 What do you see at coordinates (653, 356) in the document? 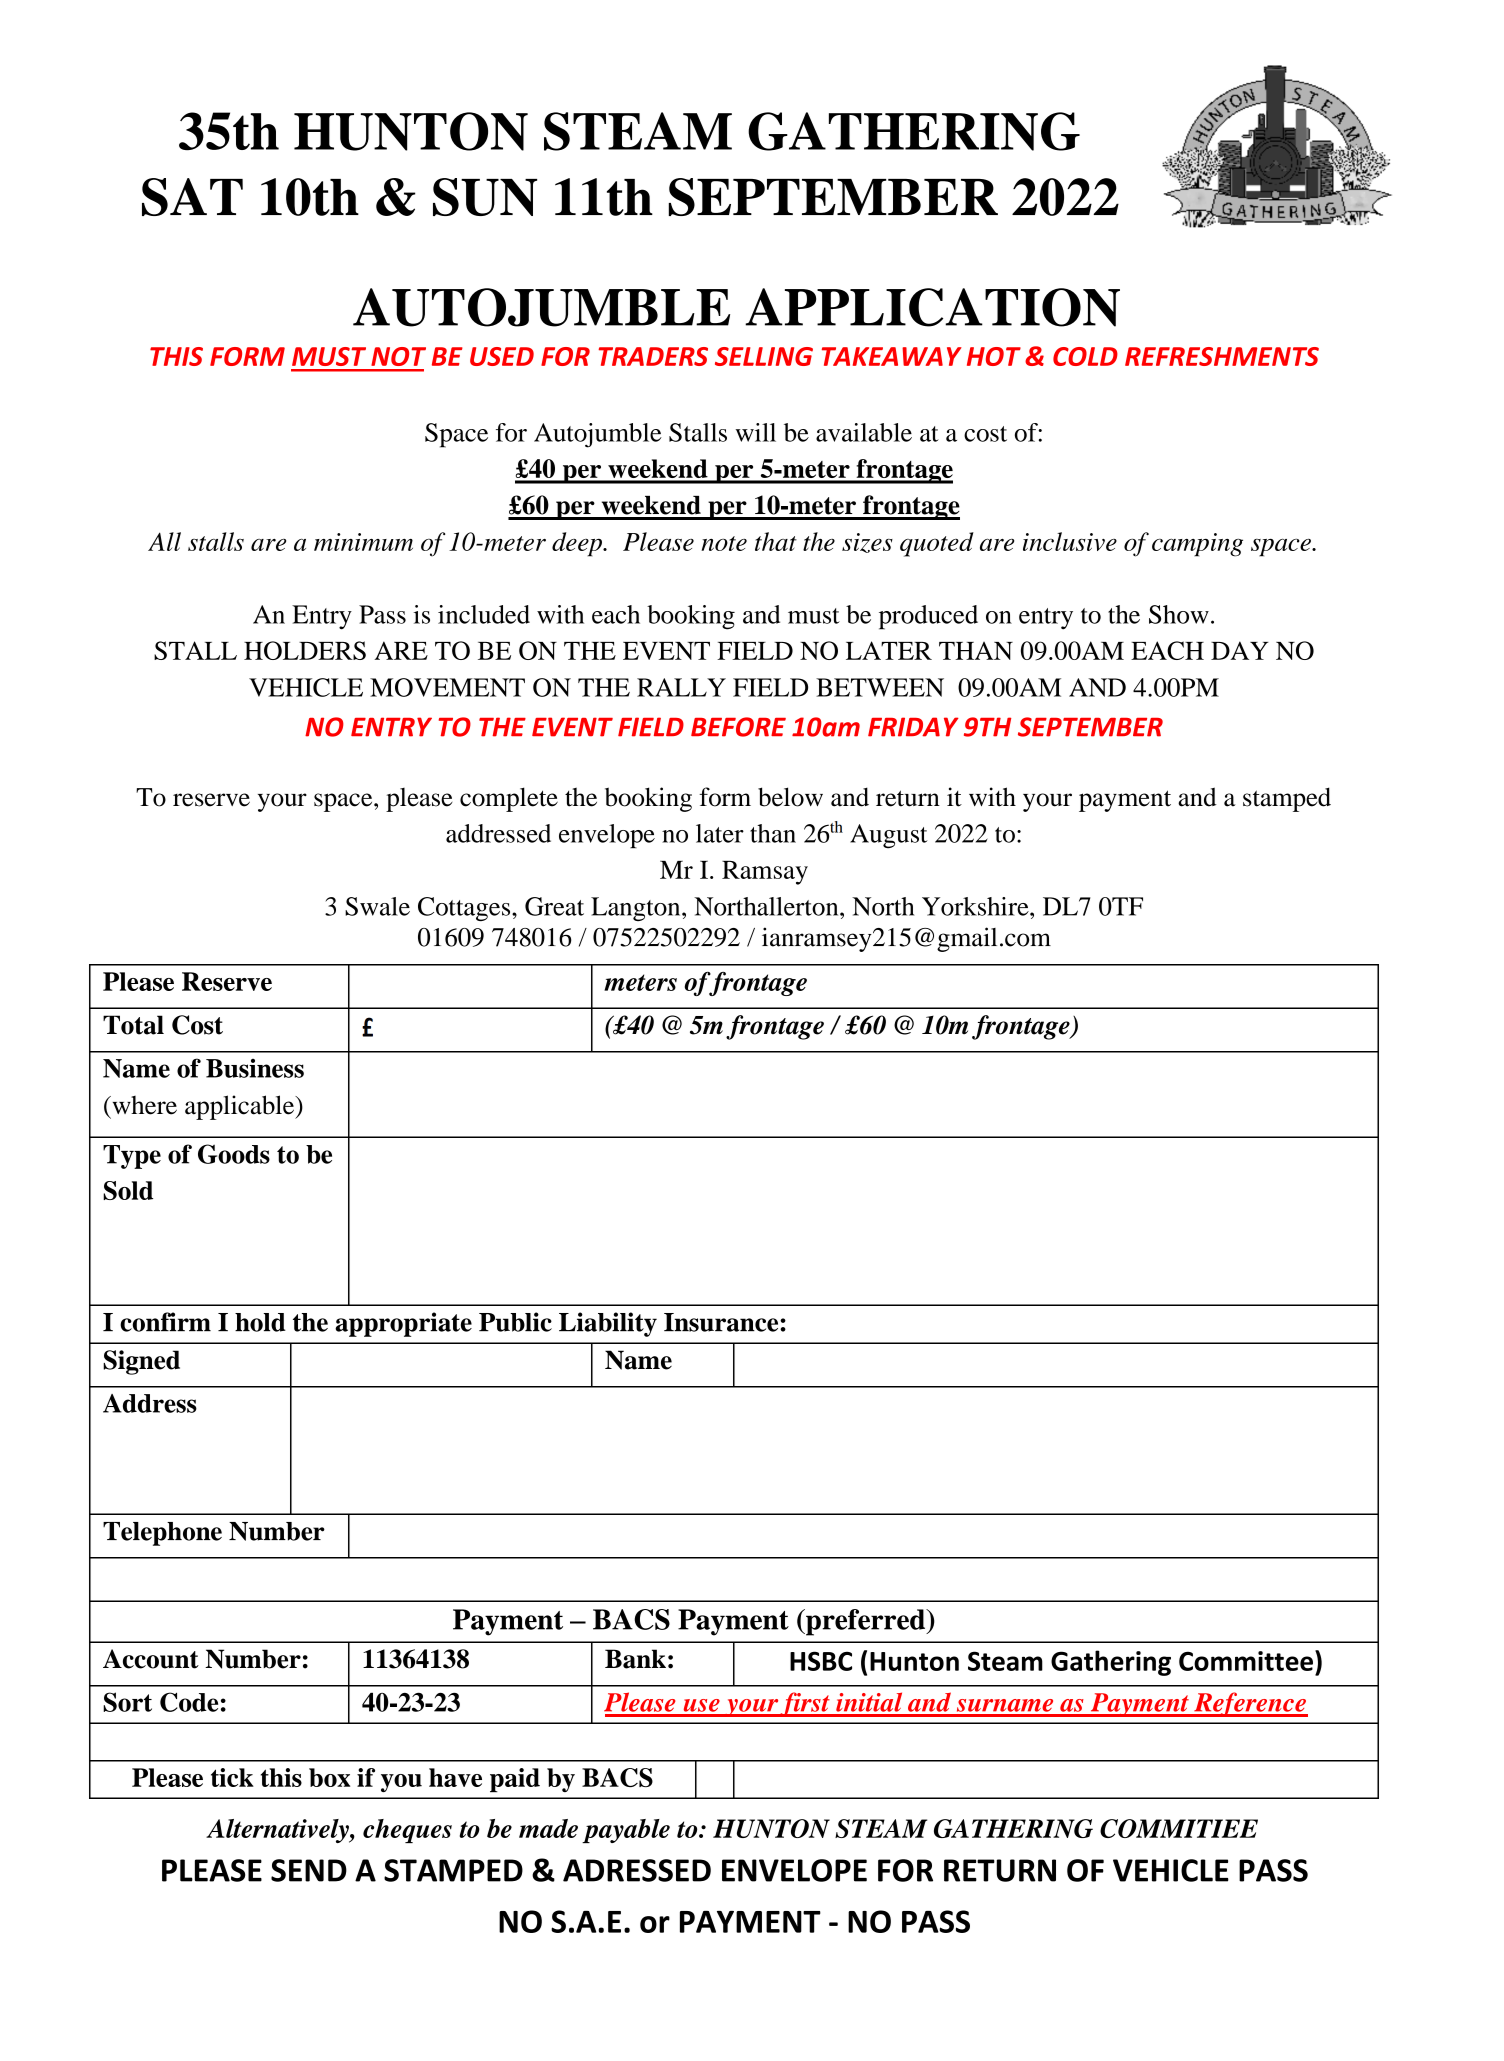
I see `TRADERS` at bounding box center [653, 356].
